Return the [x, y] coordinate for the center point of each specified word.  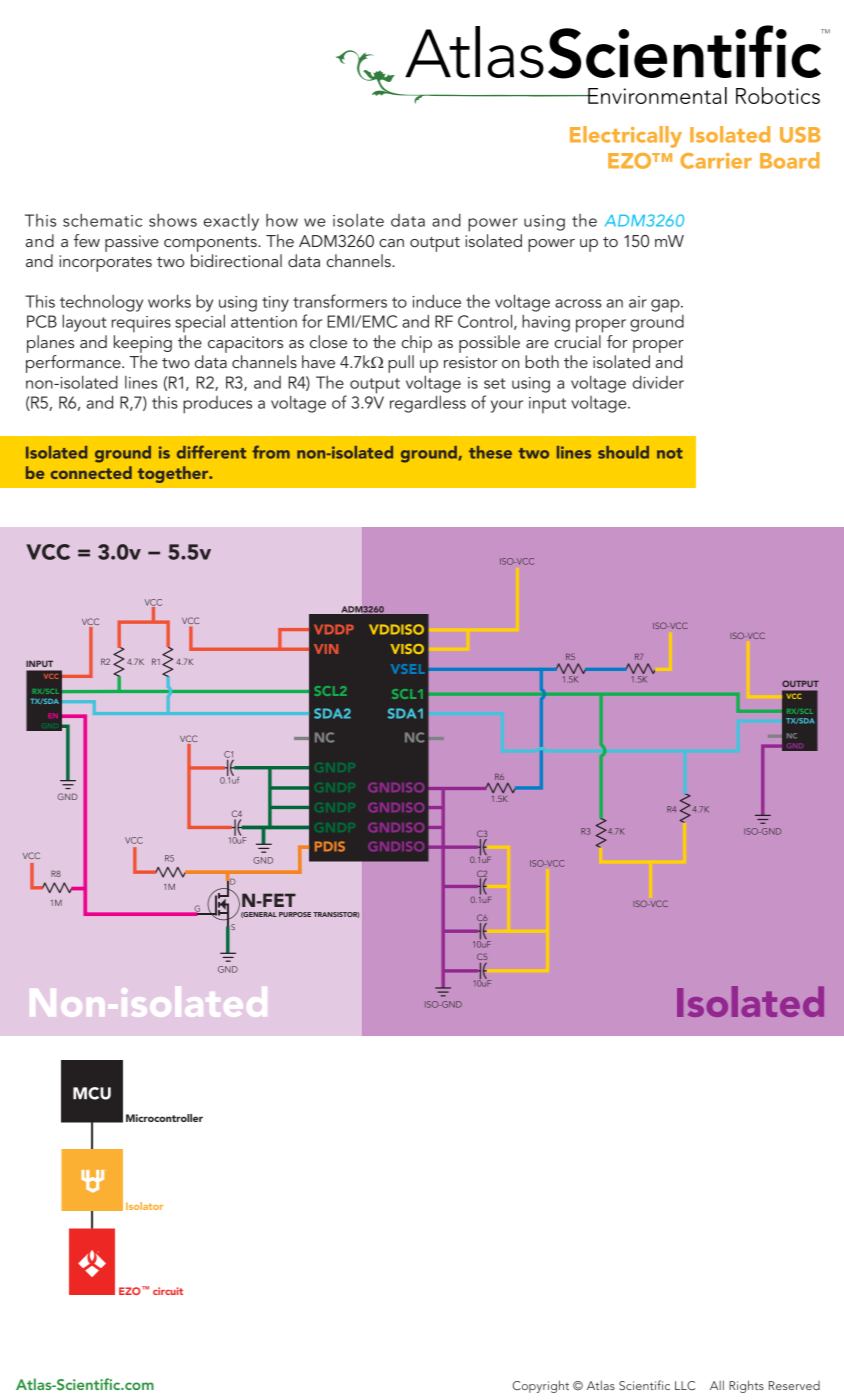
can [391, 243]
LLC [685, 1385]
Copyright [541, 1386]
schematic [102, 220]
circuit [168, 1291]
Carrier [716, 161]
